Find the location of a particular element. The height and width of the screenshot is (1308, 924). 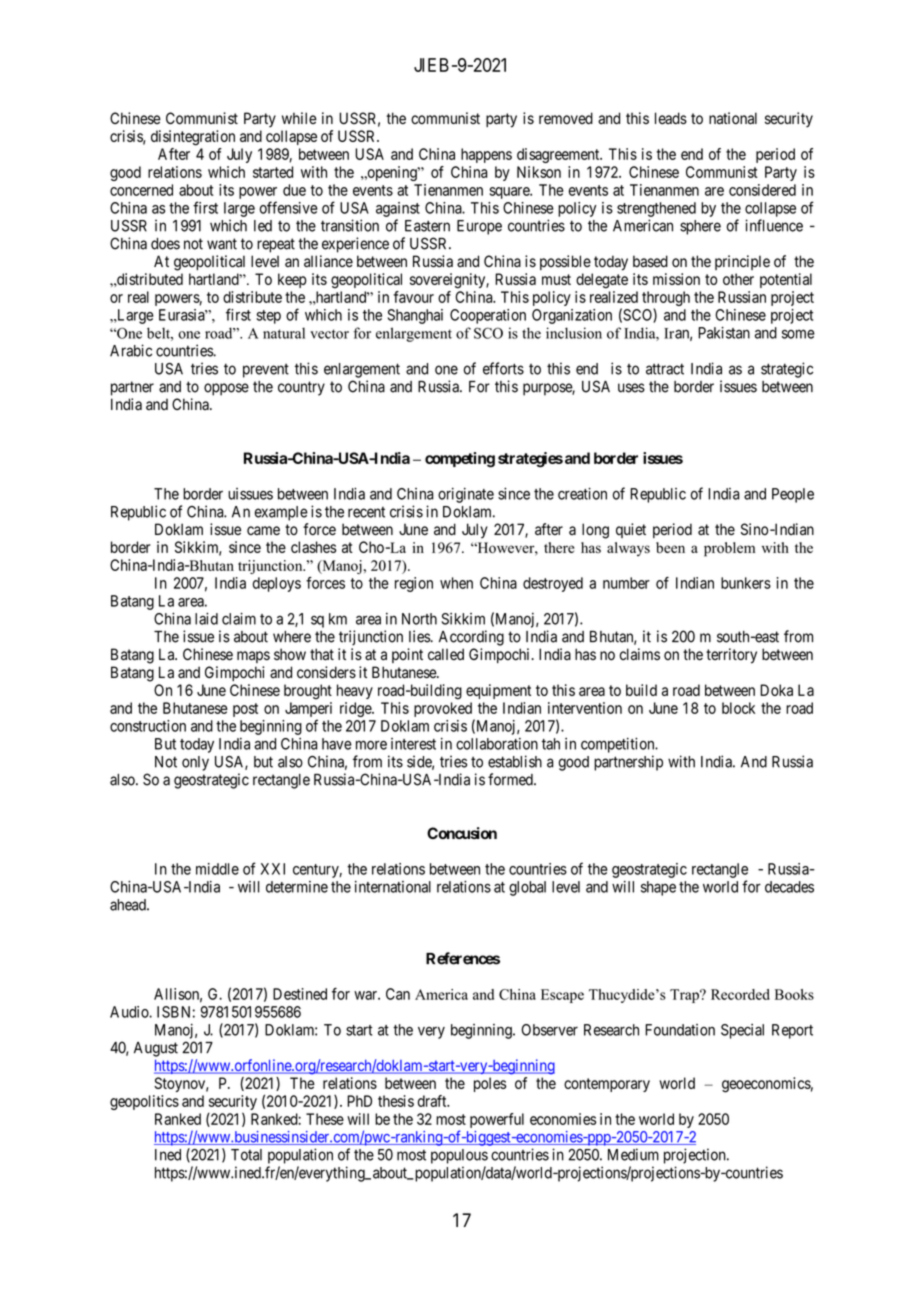

laid is located at coordinates (206, 619).
